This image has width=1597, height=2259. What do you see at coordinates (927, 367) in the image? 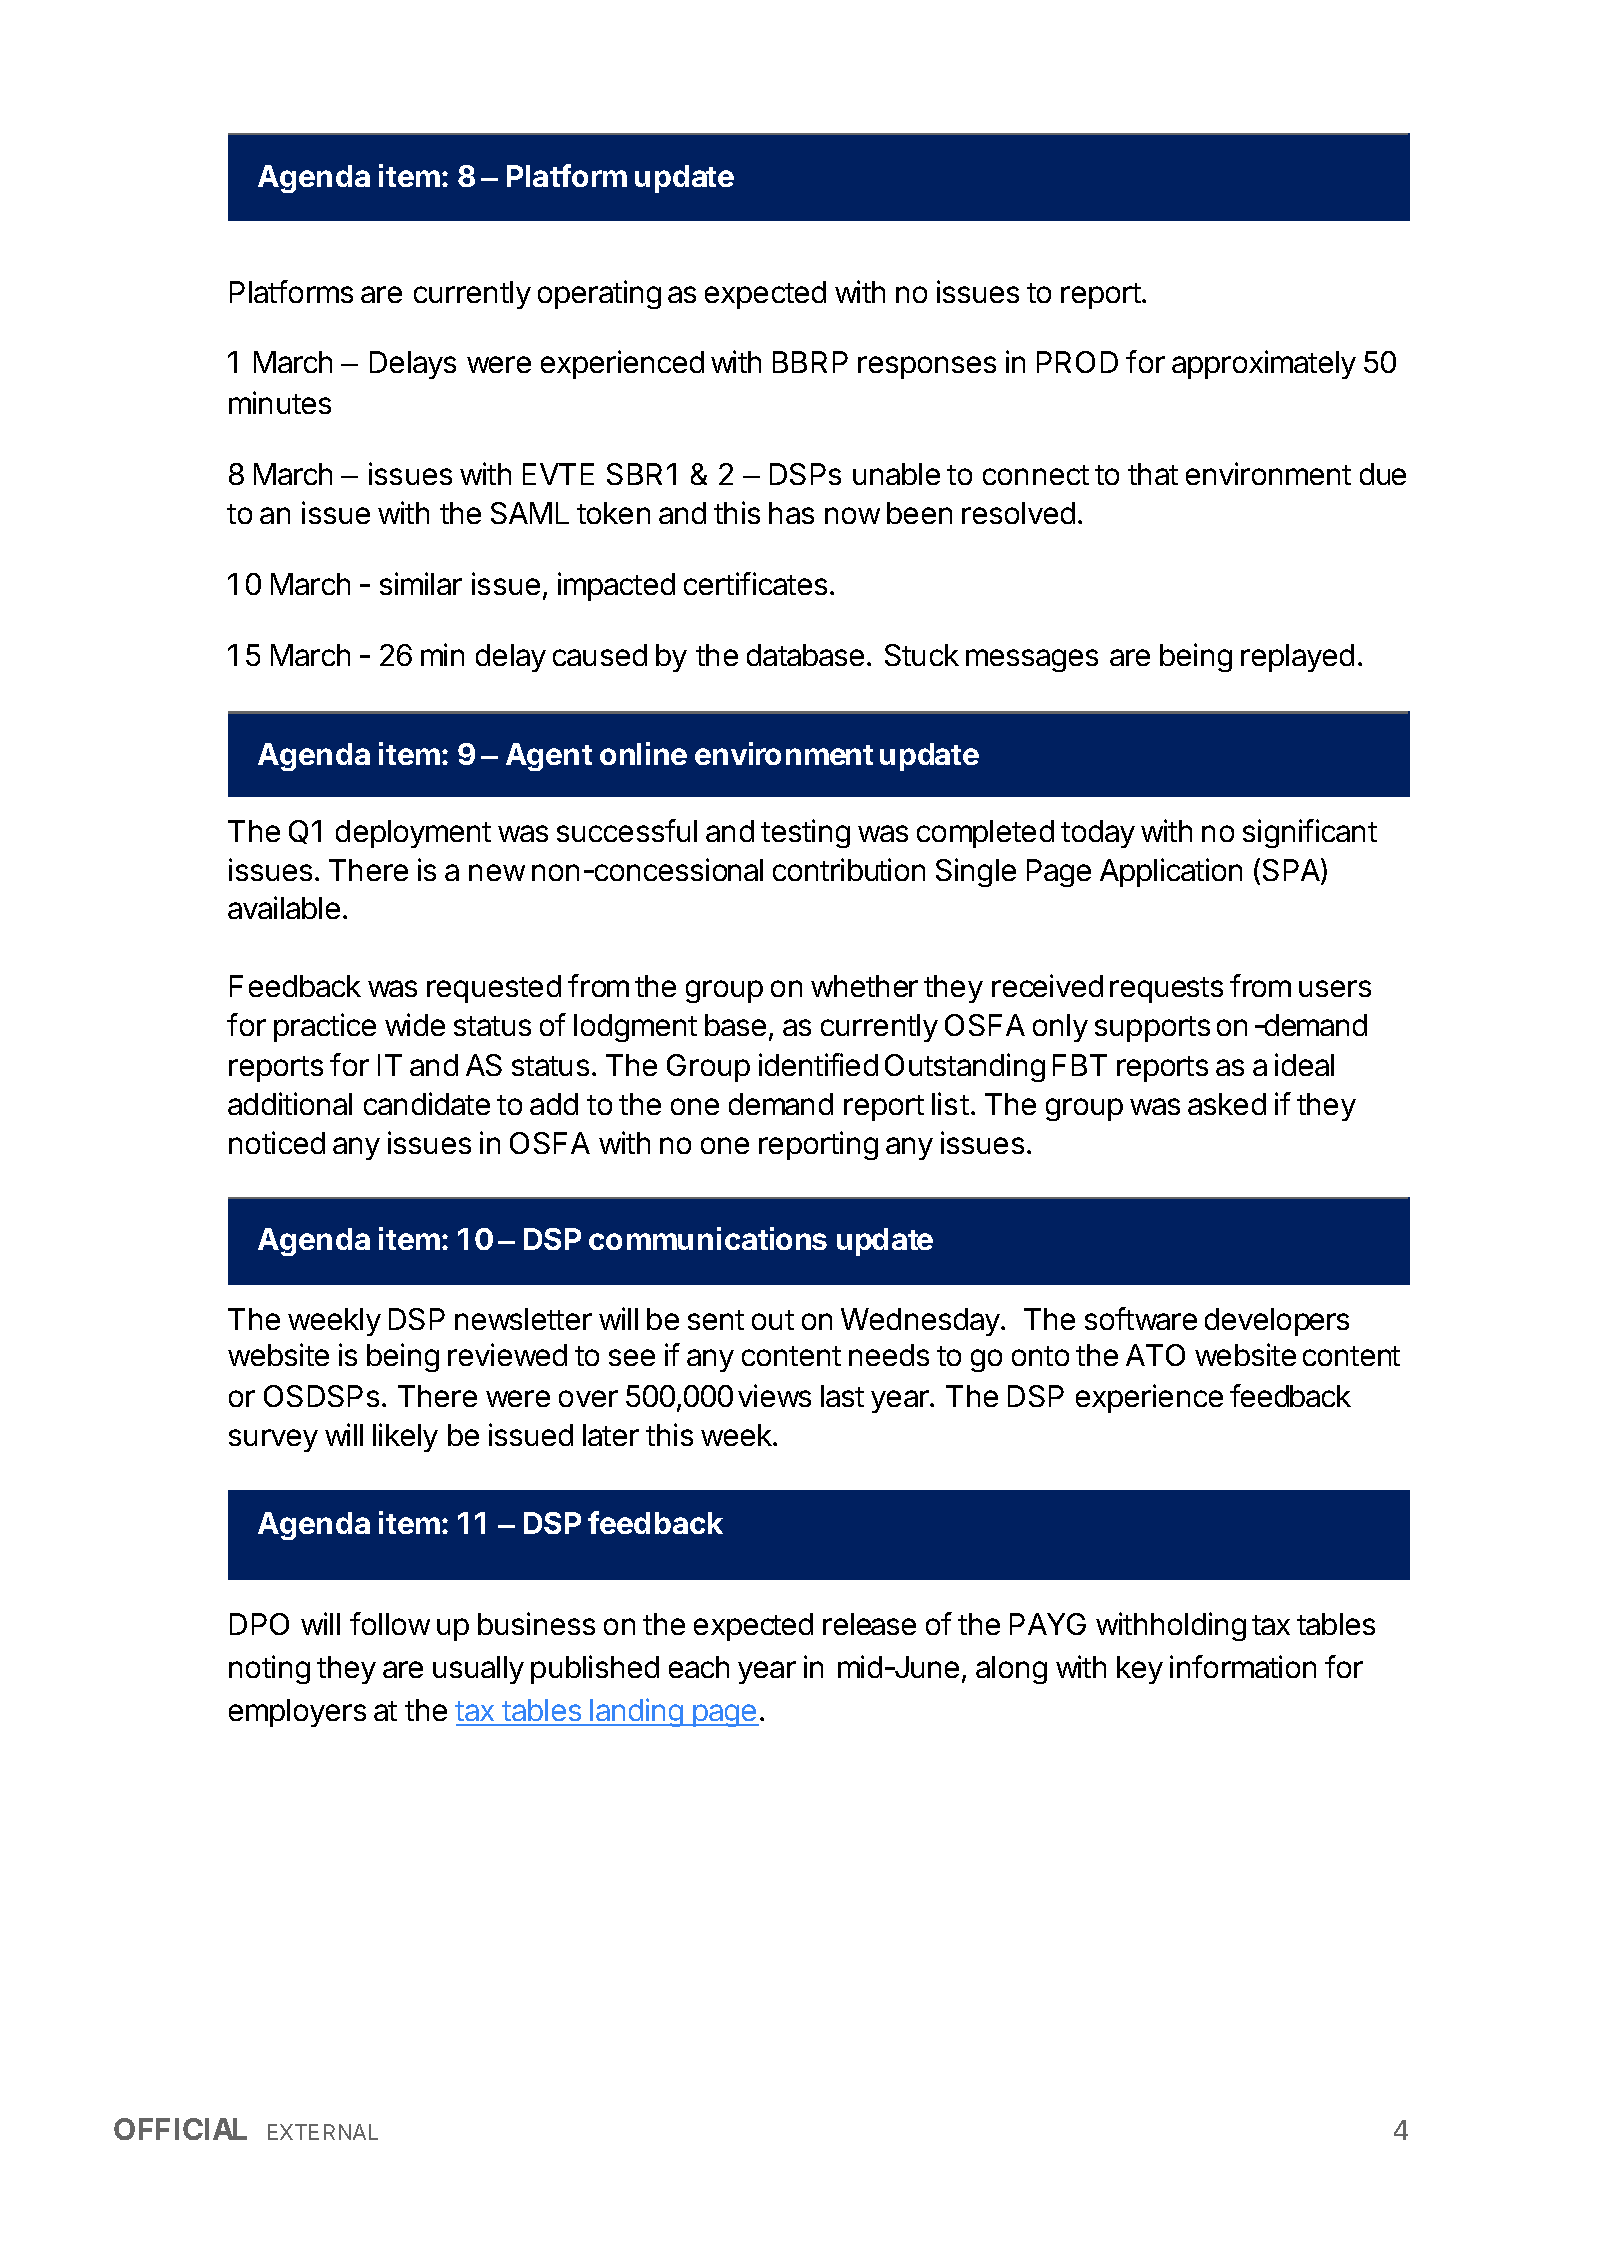
I see `responses` at bounding box center [927, 367].
